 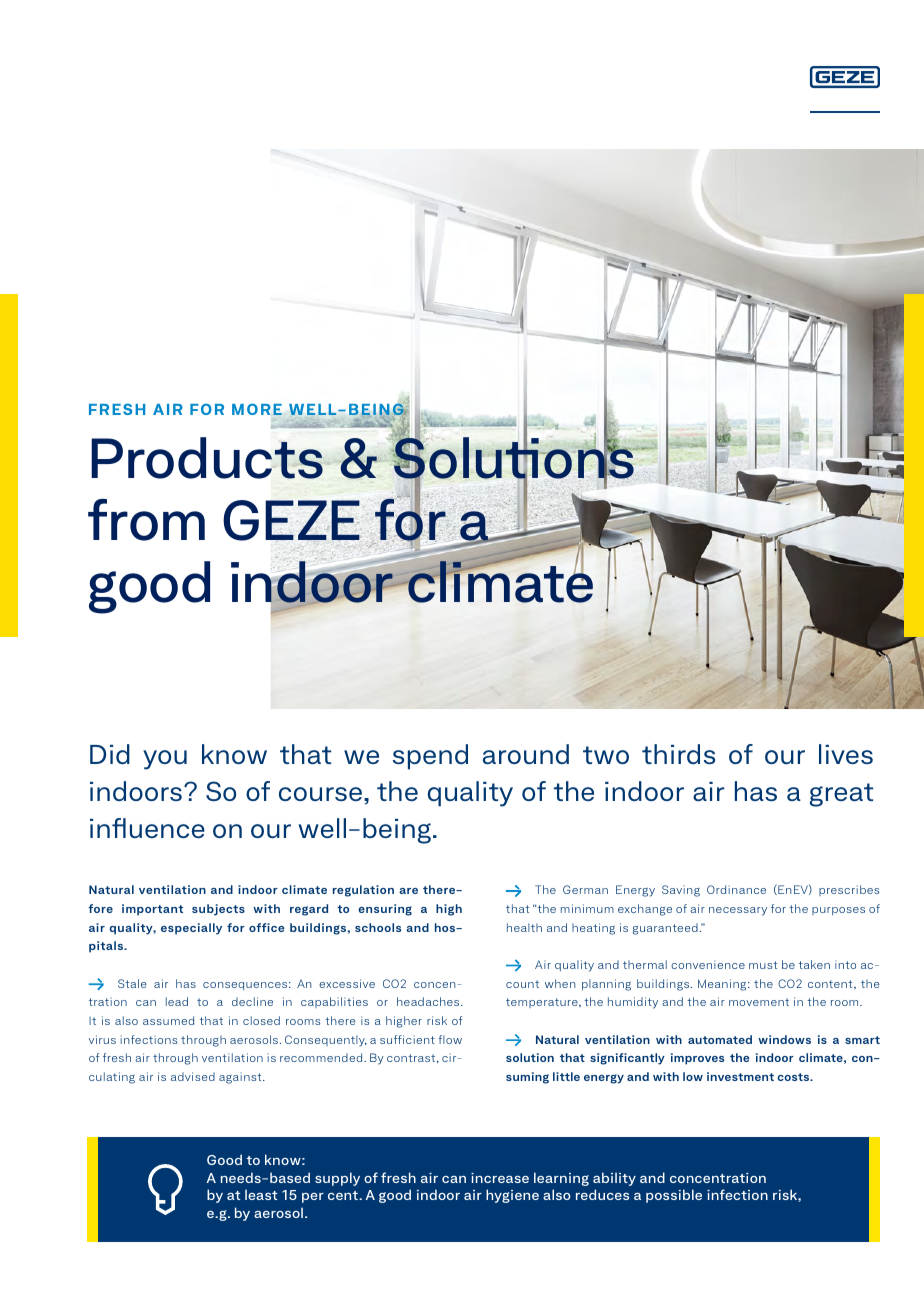 I want to click on Products, so click(x=208, y=458).
